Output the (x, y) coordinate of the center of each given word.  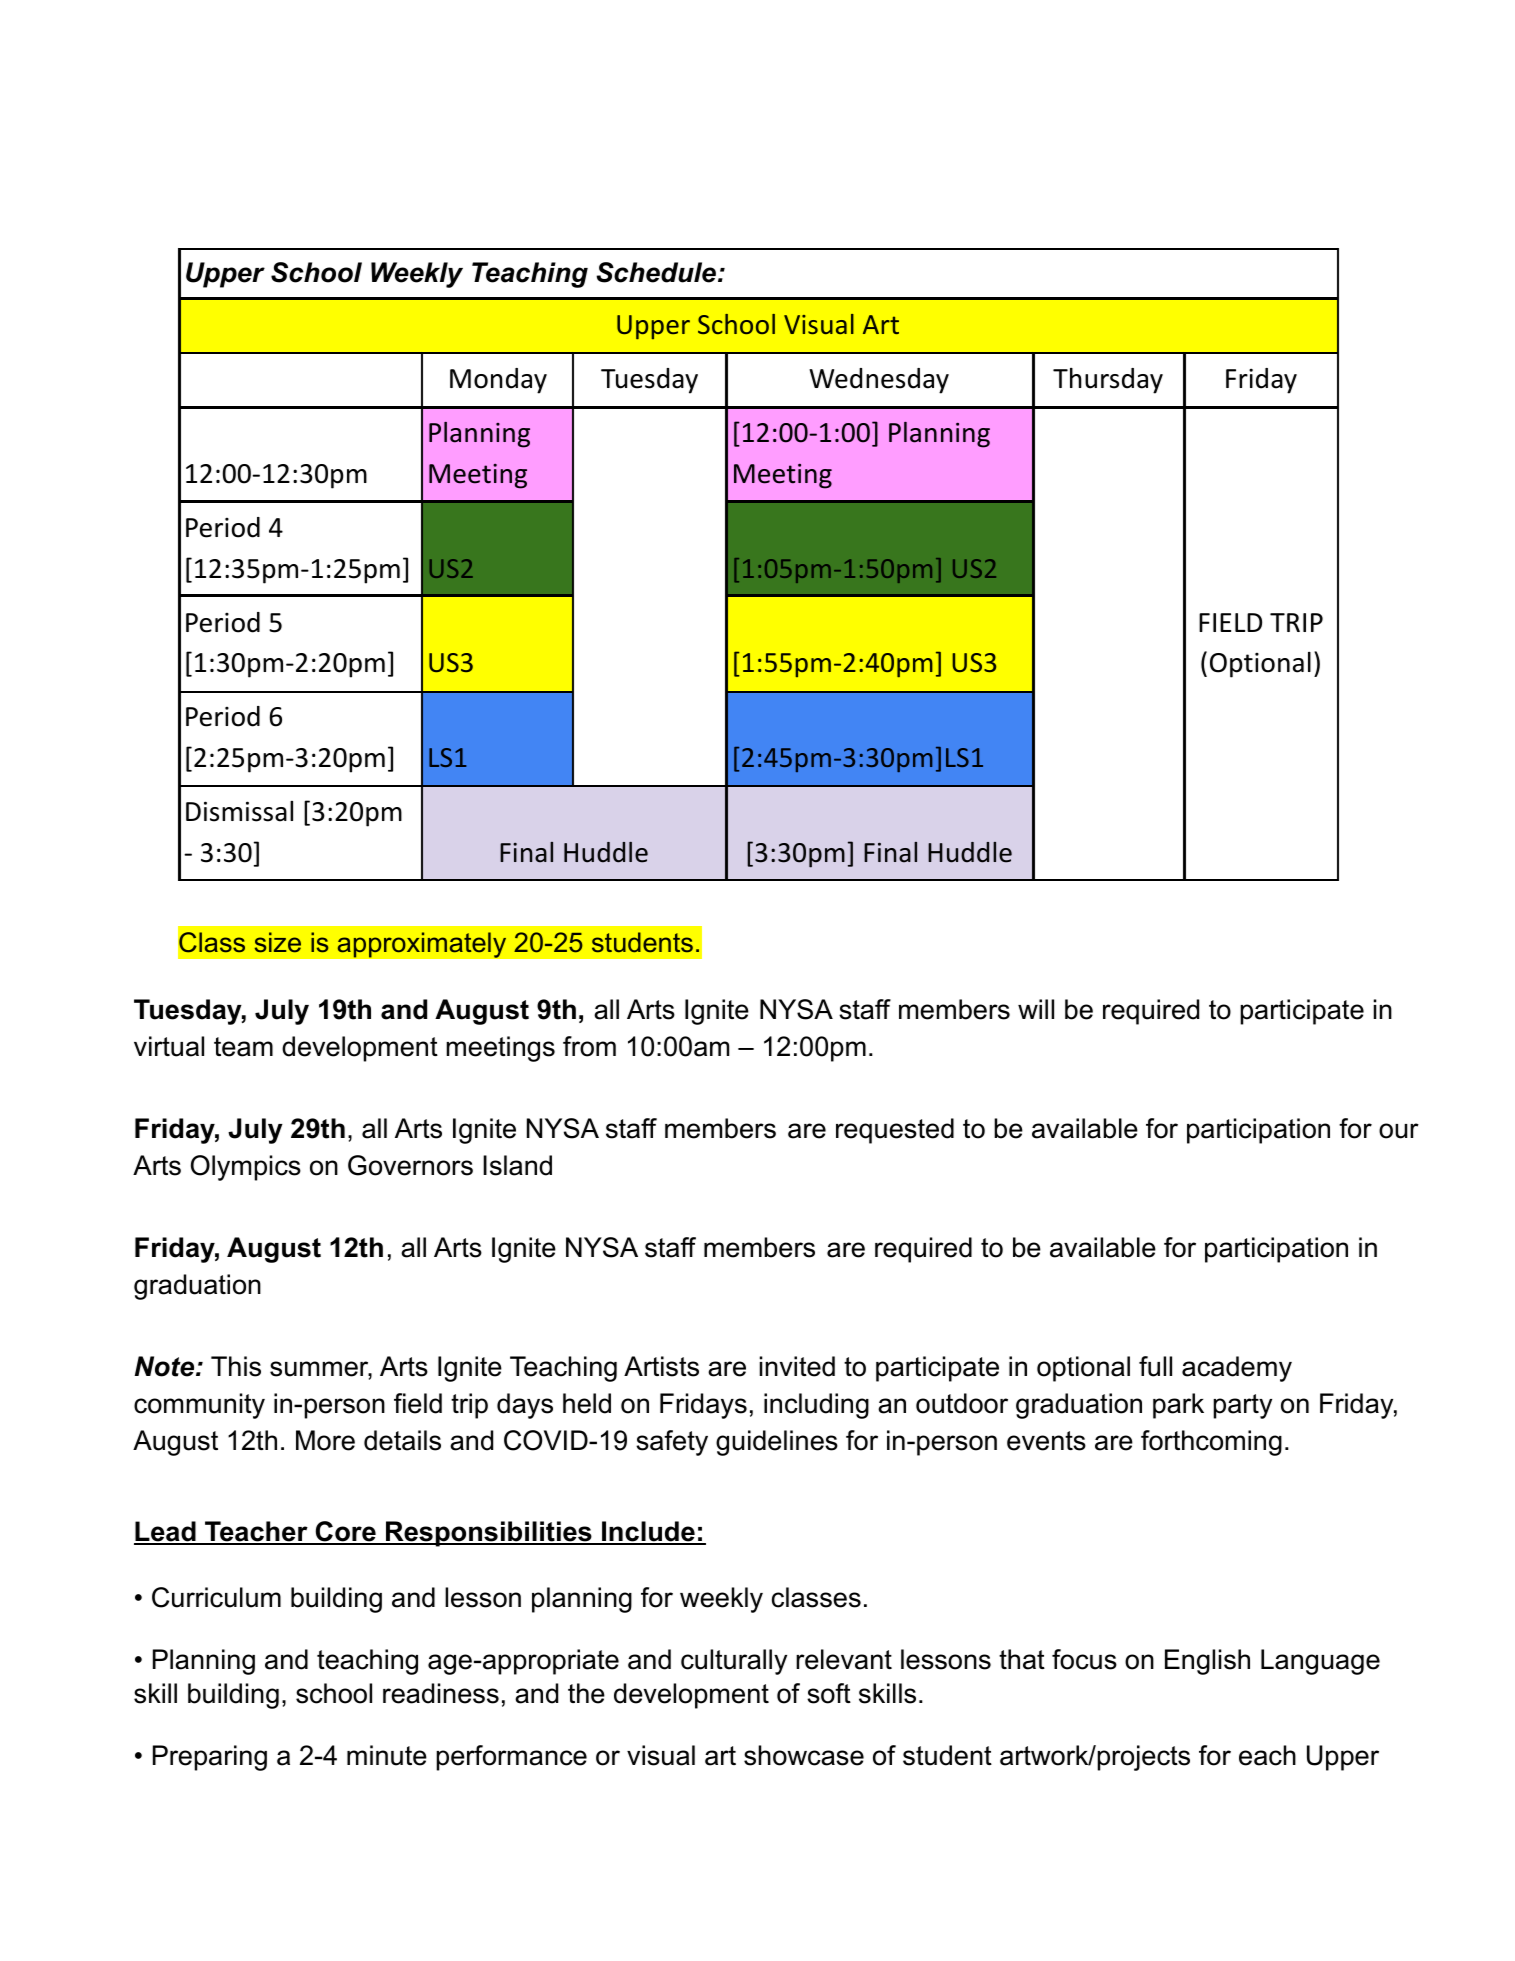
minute (387, 1755)
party (1242, 1406)
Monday (498, 381)
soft (829, 1693)
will (1036, 1009)
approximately (421, 945)
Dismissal (239, 811)
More (325, 1440)
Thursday (1108, 381)
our (1399, 1131)
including (816, 1406)
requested (895, 1131)
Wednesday (879, 381)
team (243, 1047)
